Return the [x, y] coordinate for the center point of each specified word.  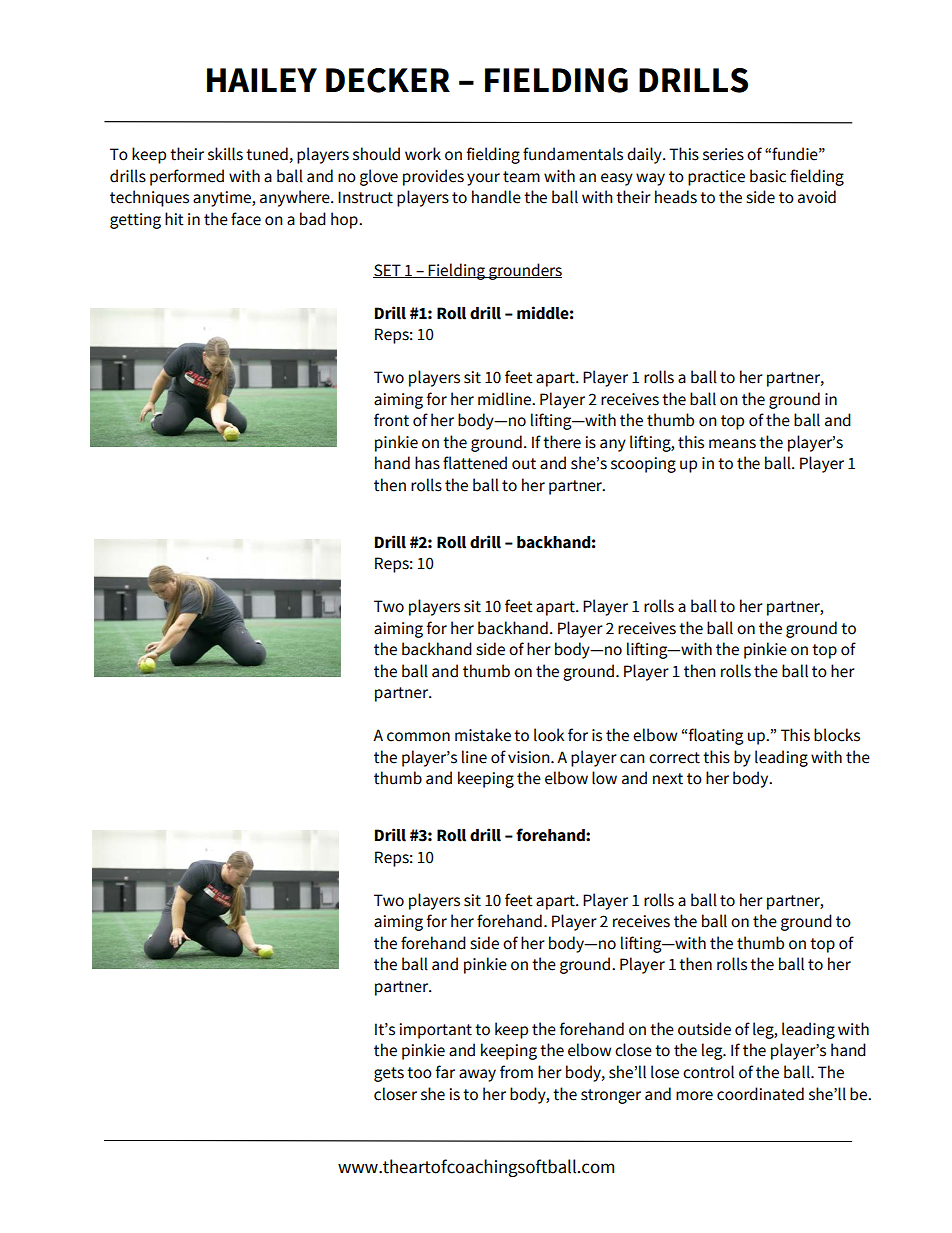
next [668, 779]
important [436, 1031]
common [418, 737]
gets [389, 1074]
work [423, 154]
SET [388, 271]
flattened [475, 463]
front [391, 420]
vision [530, 757]
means [732, 444]
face [246, 219]
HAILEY [262, 80]
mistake [483, 735]
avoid [817, 197]
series [723, 154]
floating [716, 736]
